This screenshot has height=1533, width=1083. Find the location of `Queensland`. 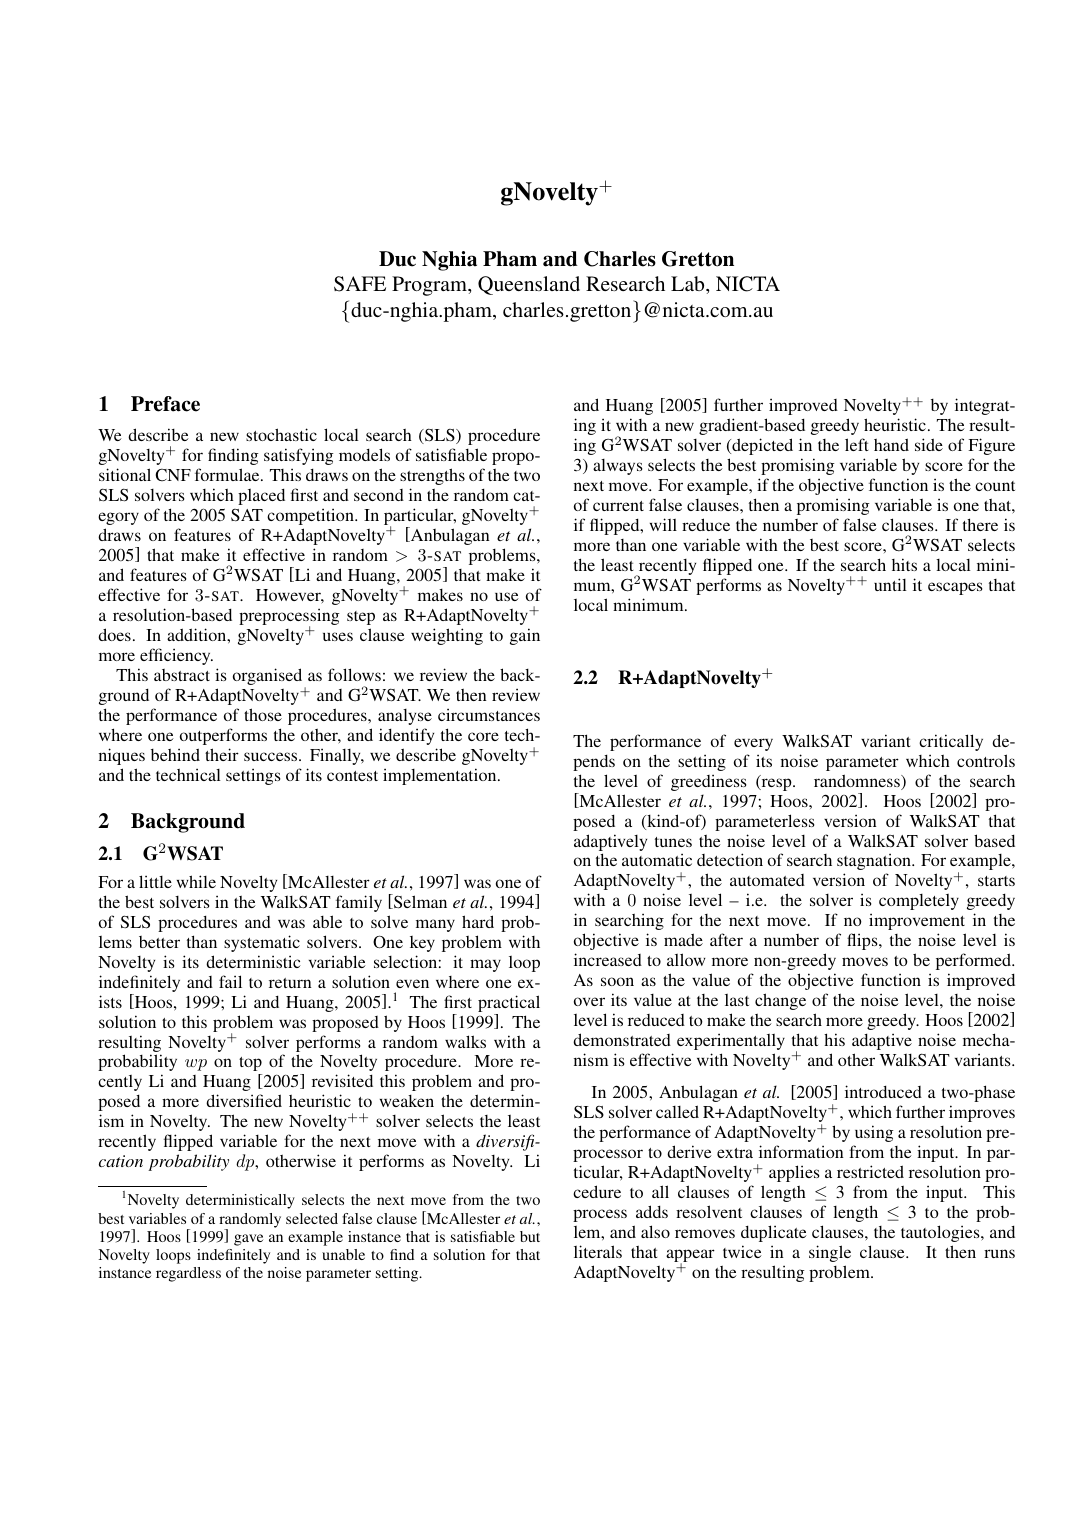

Queensland is located at coordinates (529, 285).
